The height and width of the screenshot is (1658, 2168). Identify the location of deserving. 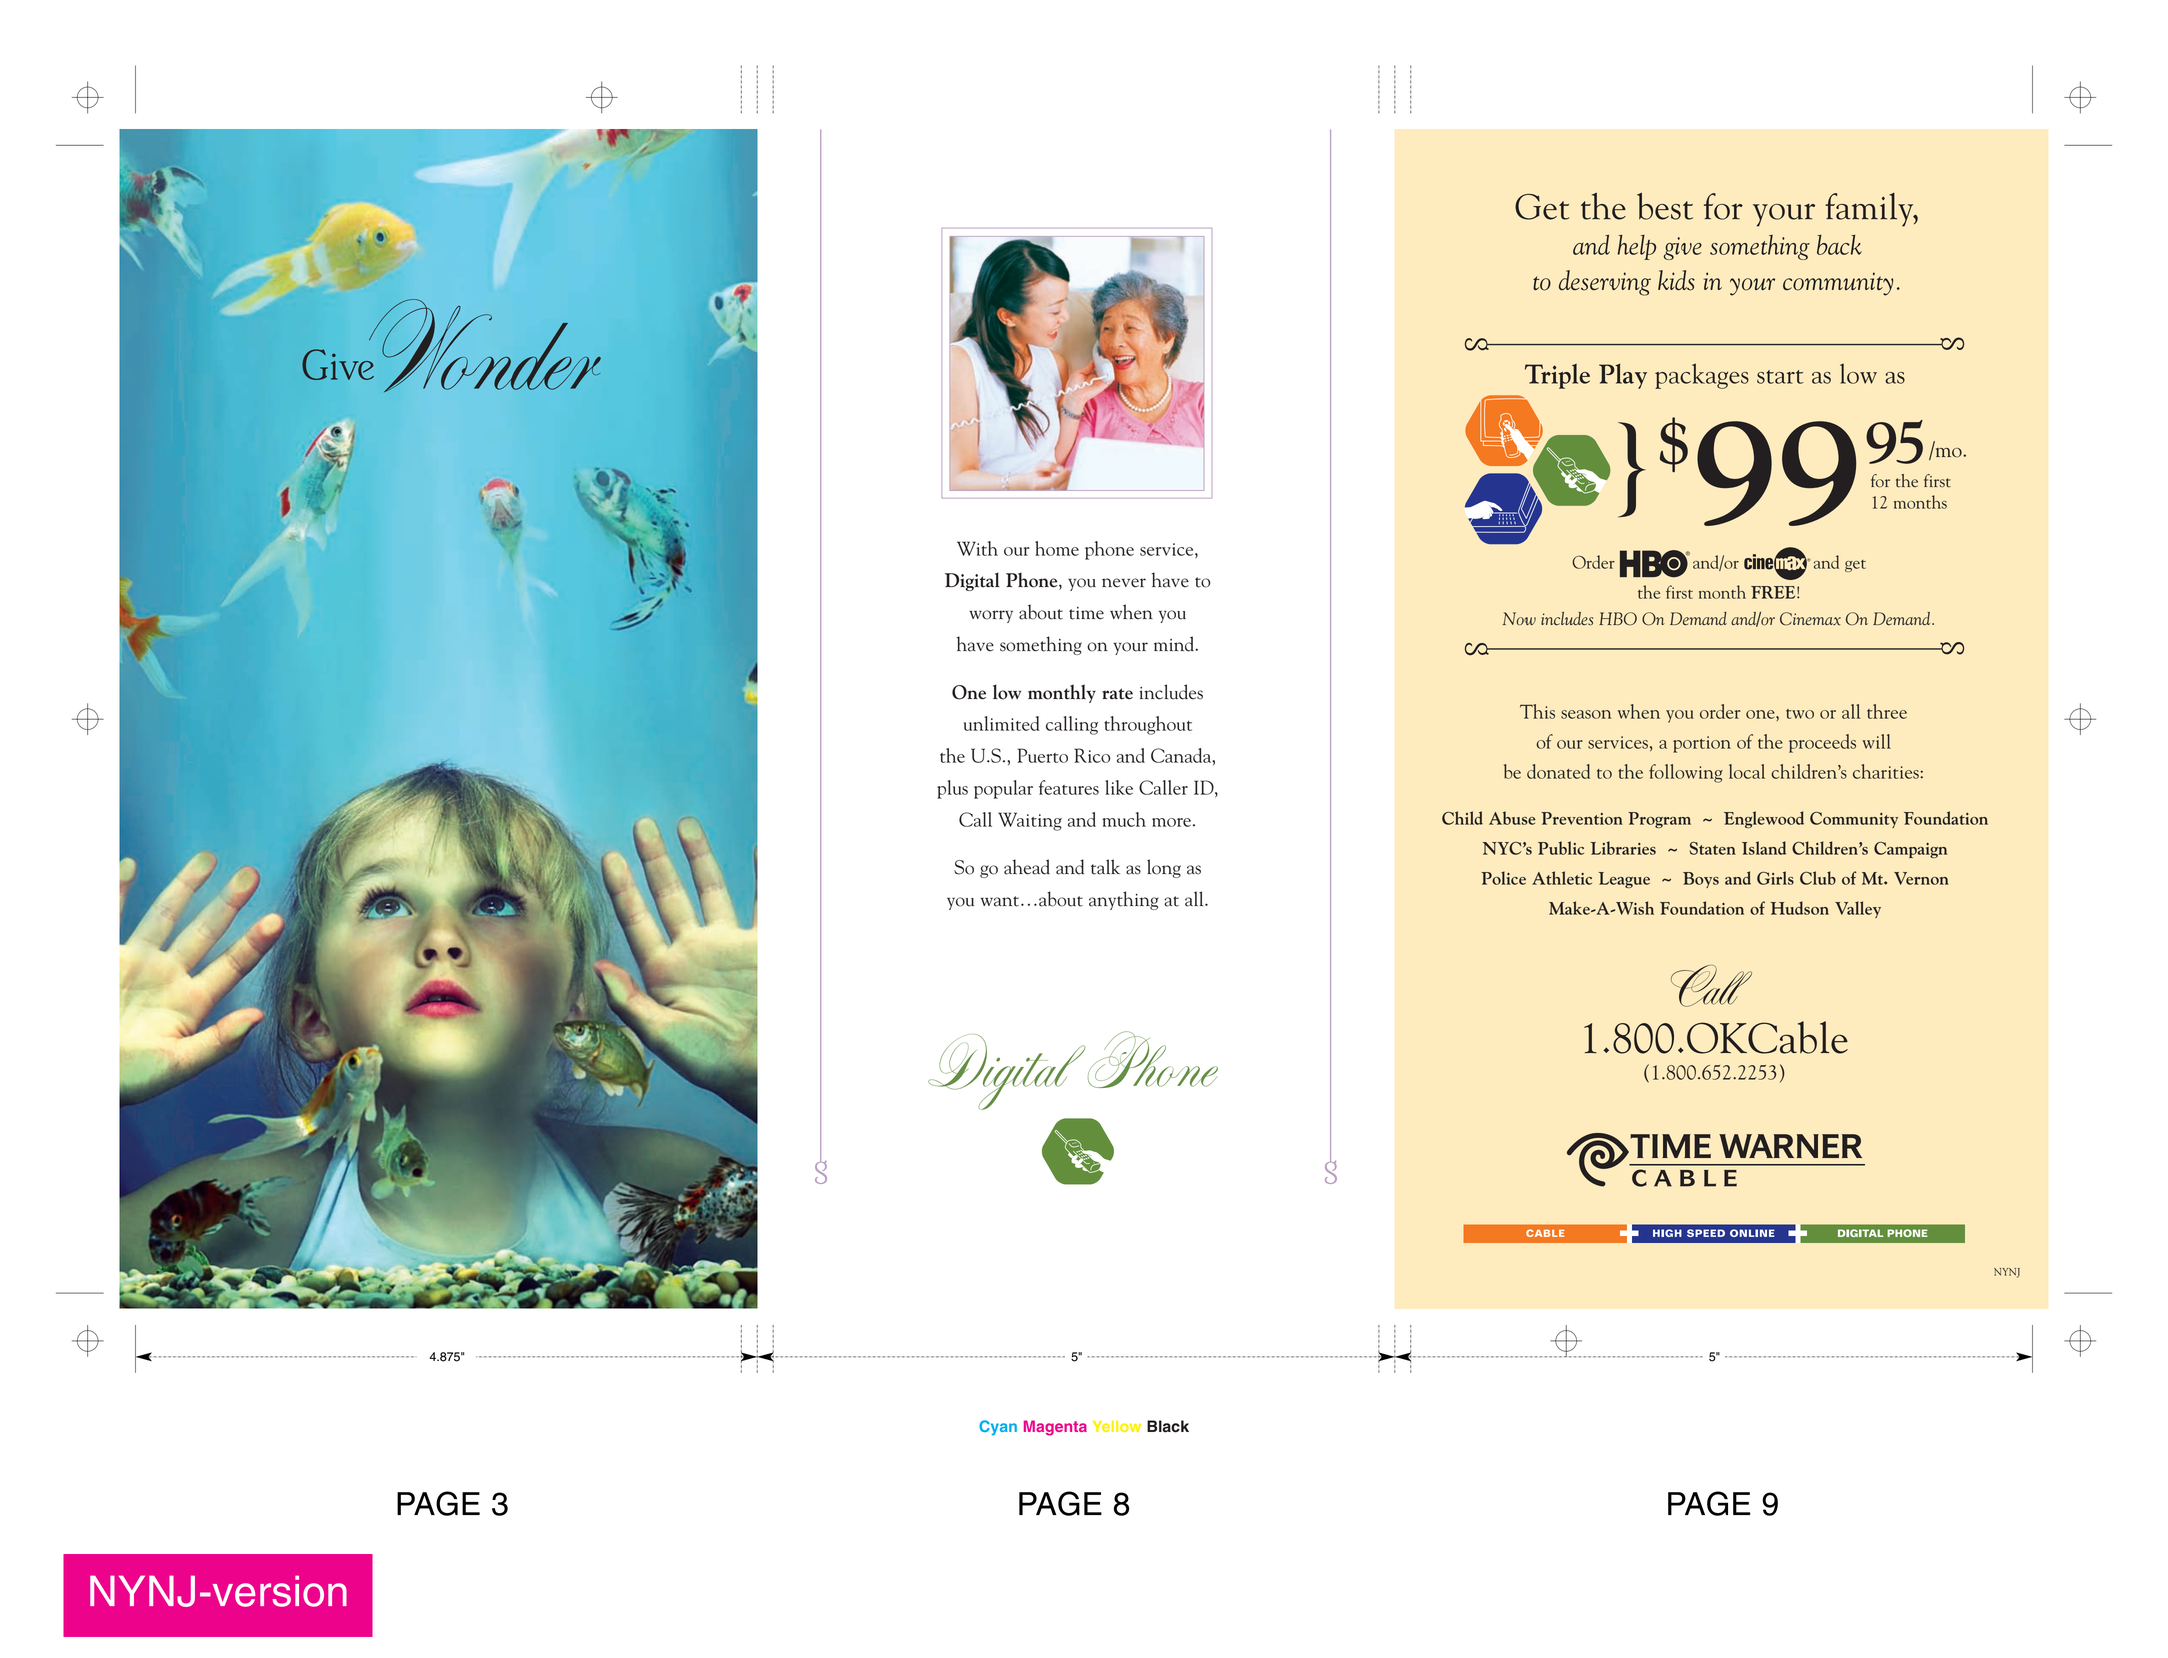
(1605, 283).
